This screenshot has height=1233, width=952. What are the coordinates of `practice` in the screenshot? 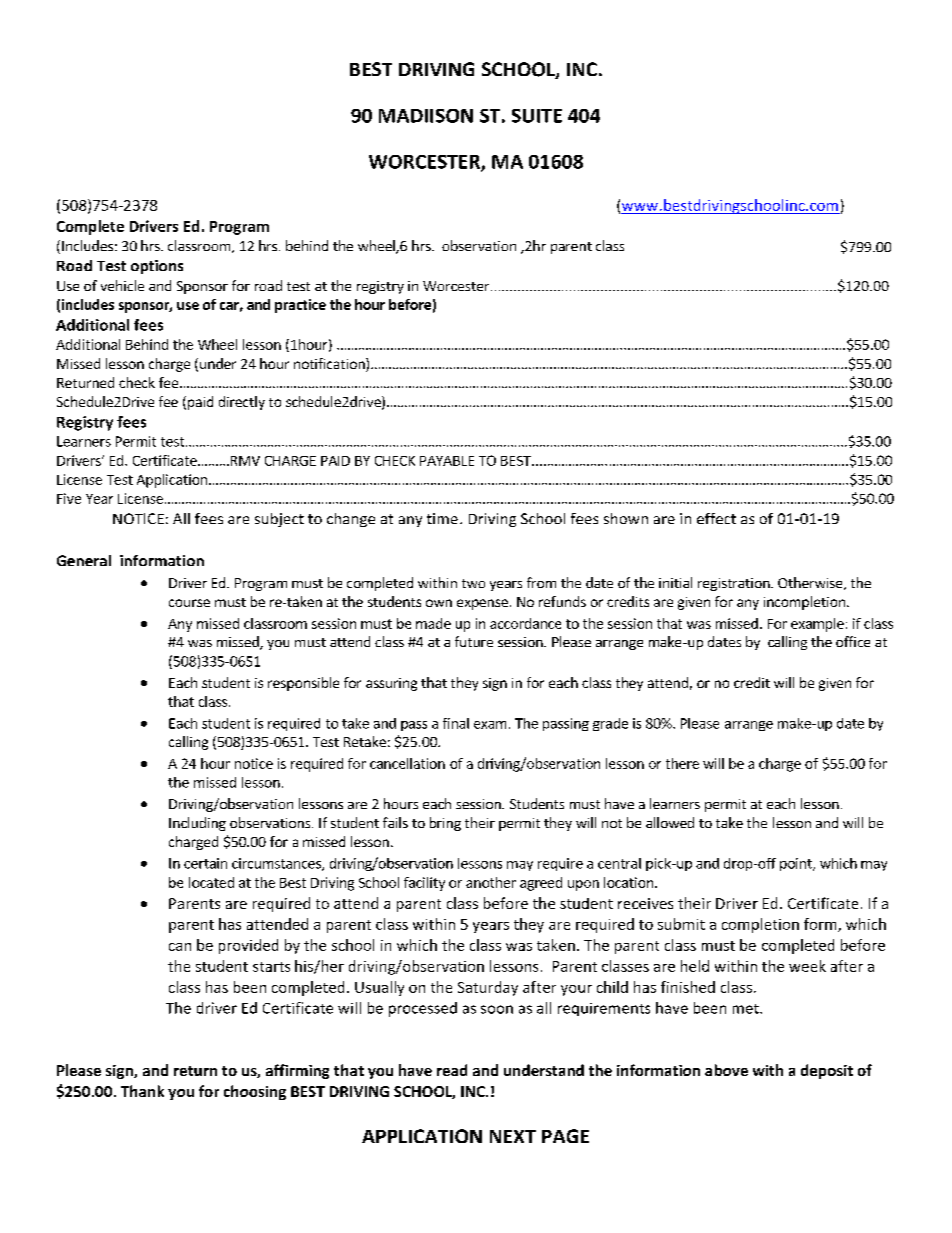 It's located at (300, 306).
